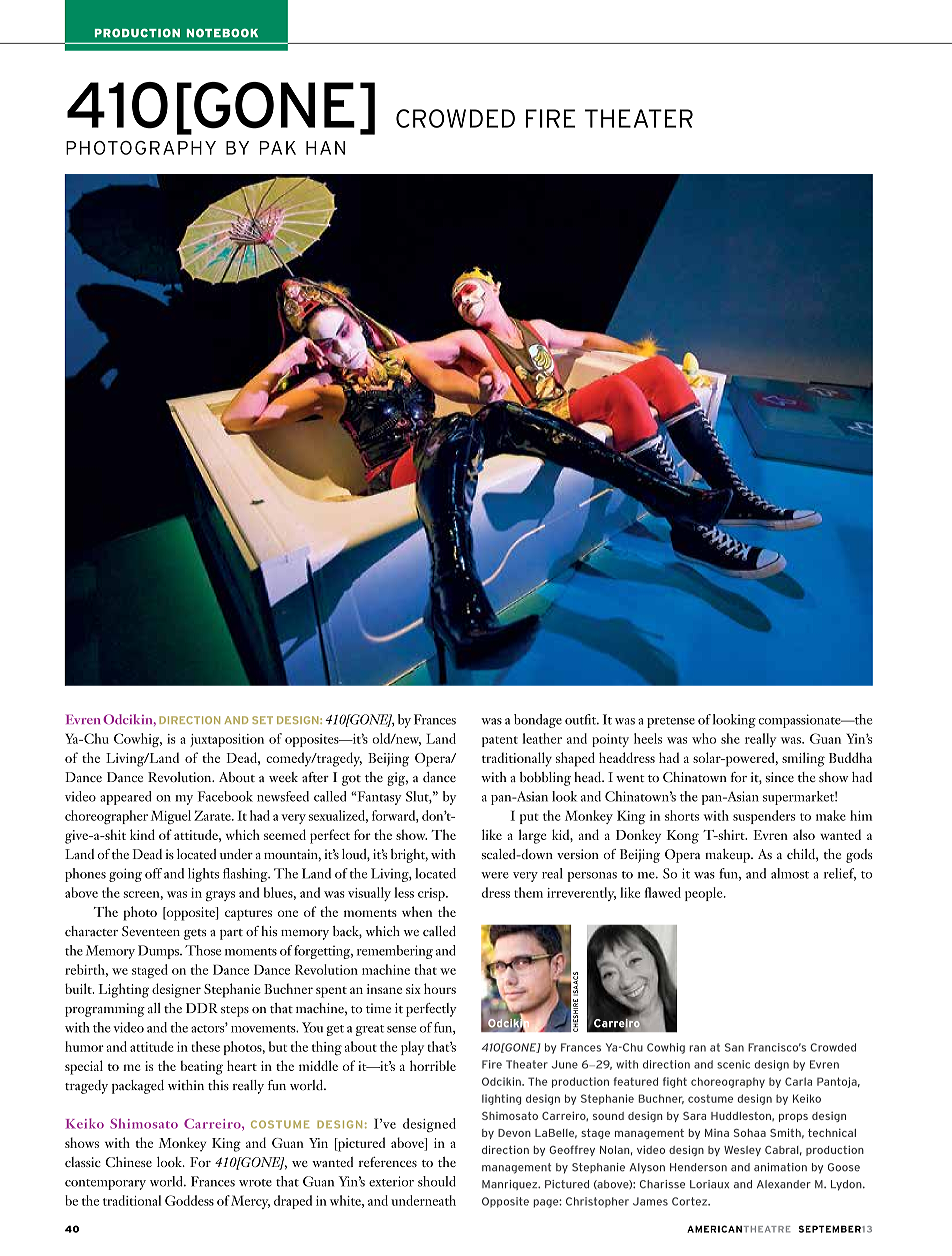 This screenshot has width=952, height=1256. I want to click on bondage, so click(538, 721).
